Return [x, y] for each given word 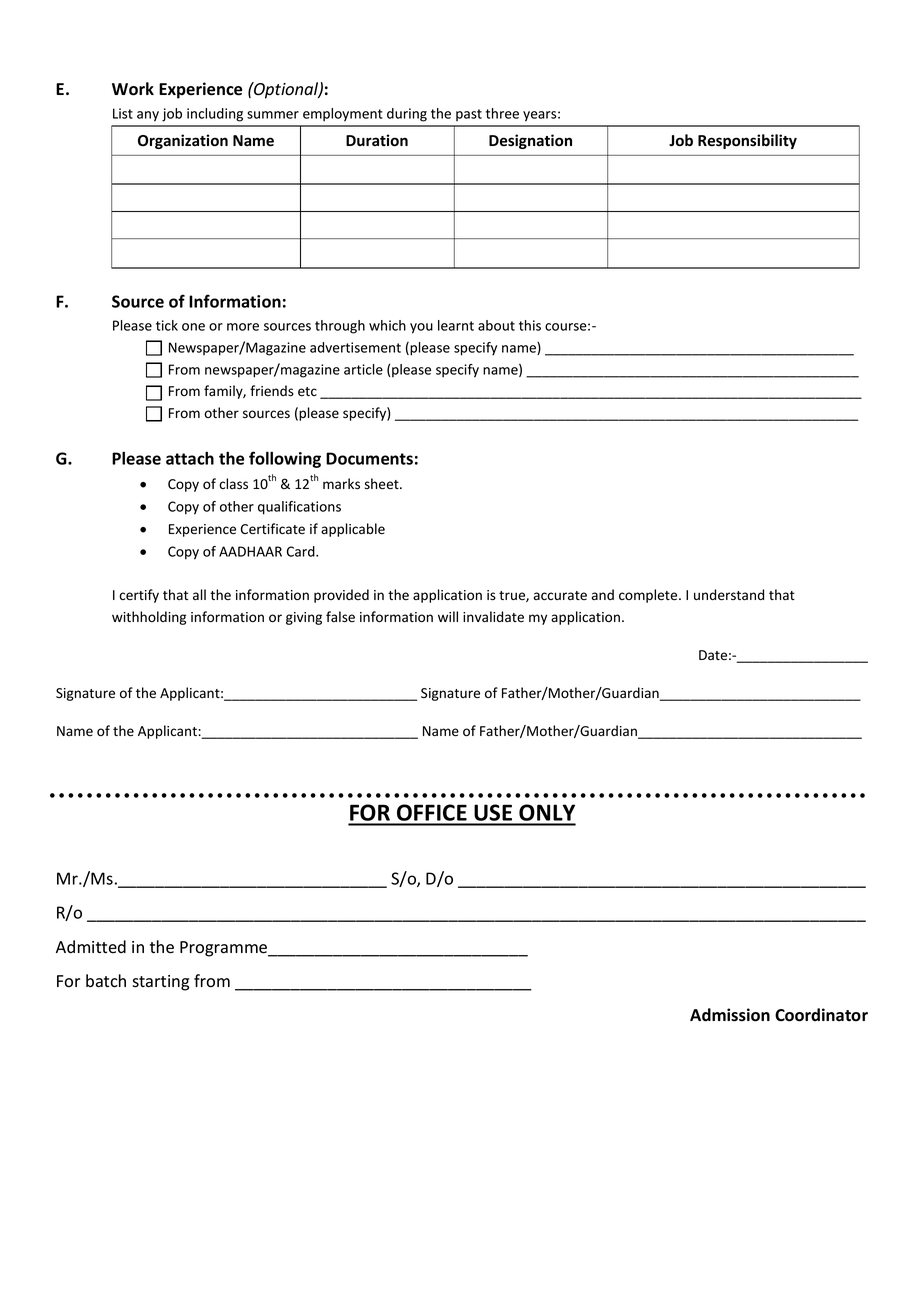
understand [729, 595]
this [530, 325]
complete [649, 596]
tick [167, 325]
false [340, 617]
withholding [149, 618]
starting [160, 983]
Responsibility [747, 141]
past [469, 115]
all [199, 594]
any [148, 116]
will [448, 616]
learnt [456, 325]
